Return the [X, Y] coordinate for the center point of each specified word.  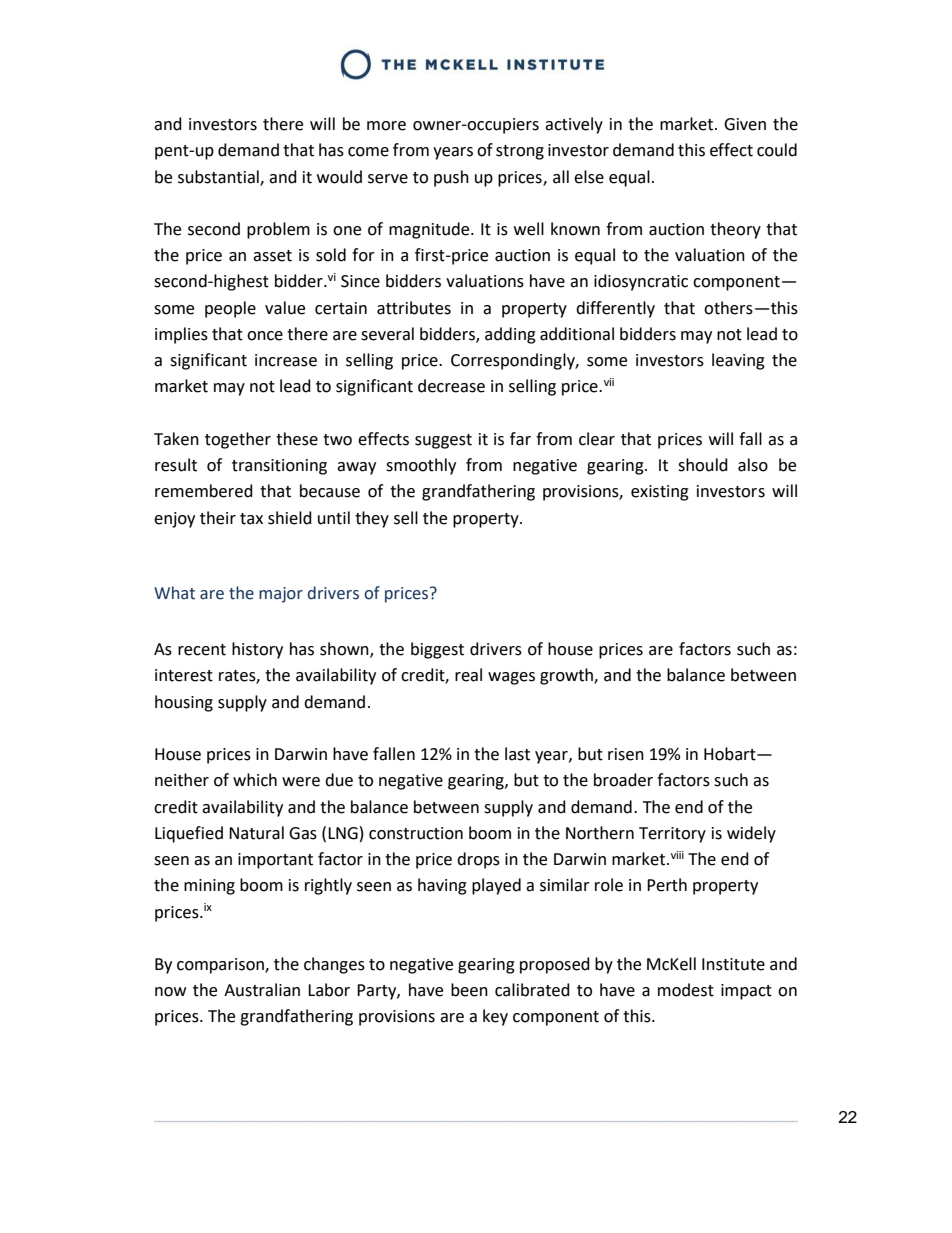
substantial [219, 177]
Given [745, 124]
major [281, 595]
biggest [437, 650]
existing [660, 493]
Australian [262, 990]
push [451, 178]
